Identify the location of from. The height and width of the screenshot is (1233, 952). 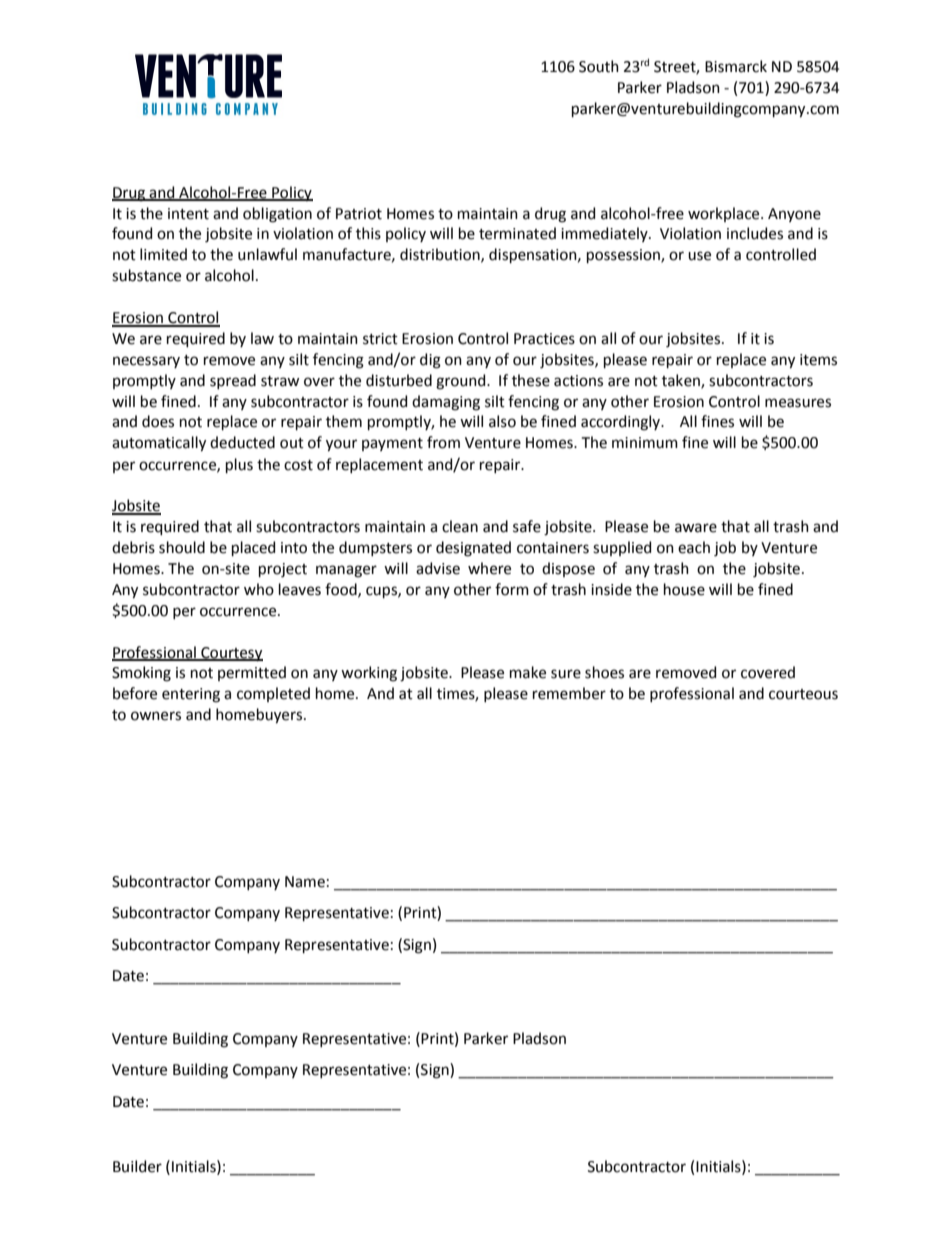
(443, 442).
